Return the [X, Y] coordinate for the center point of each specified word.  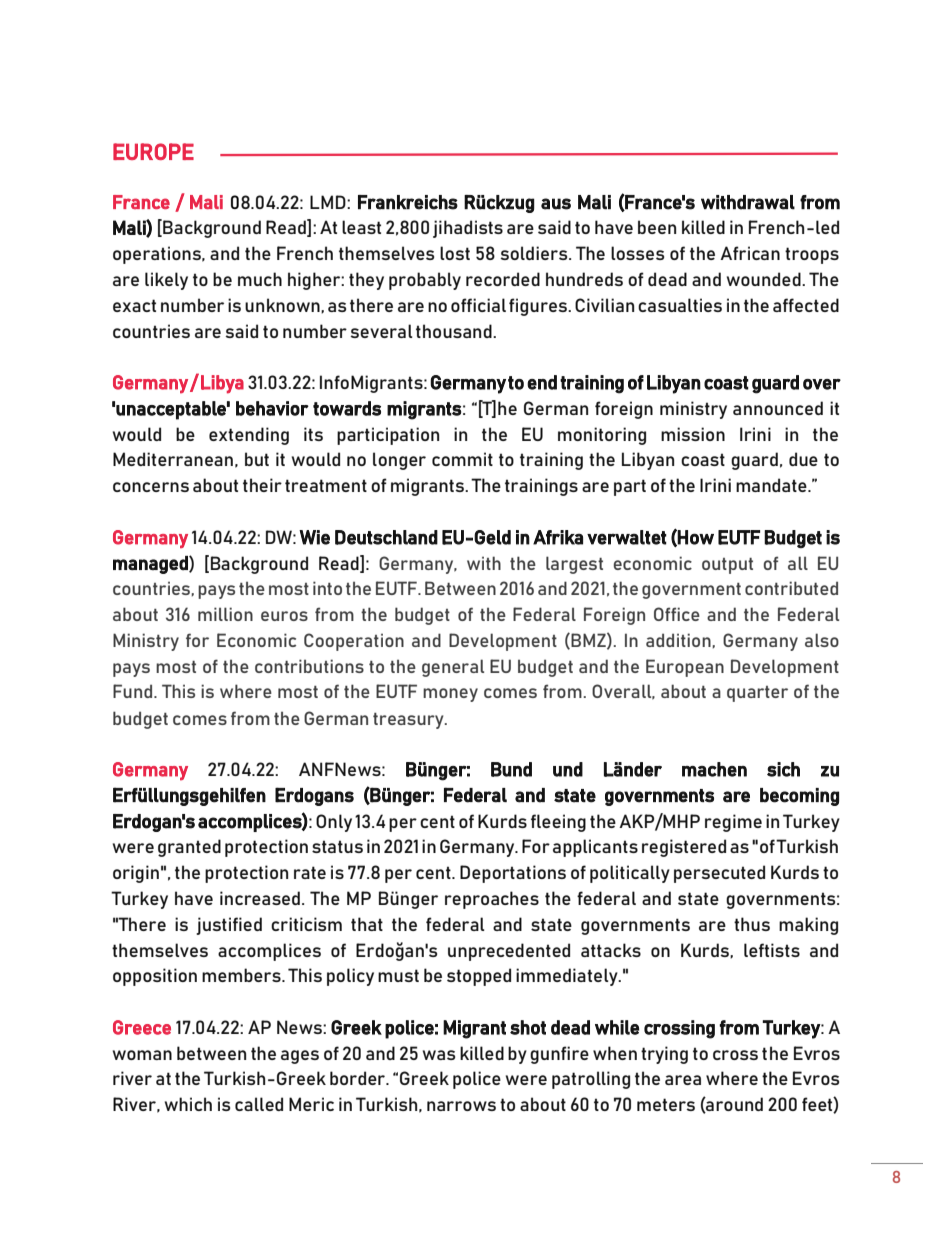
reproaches [492, 900]
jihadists [468, 229]
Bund [511, 769]
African [750, 253]
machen [714, 769]
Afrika [558, 537]
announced [778, 408]
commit [462, 459]
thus [752, 924]
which [188, 1104]
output [727, 566]
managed [151, 565]
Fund [134, 691]
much [260, 279]
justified [229, 926]
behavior [272, 408]
